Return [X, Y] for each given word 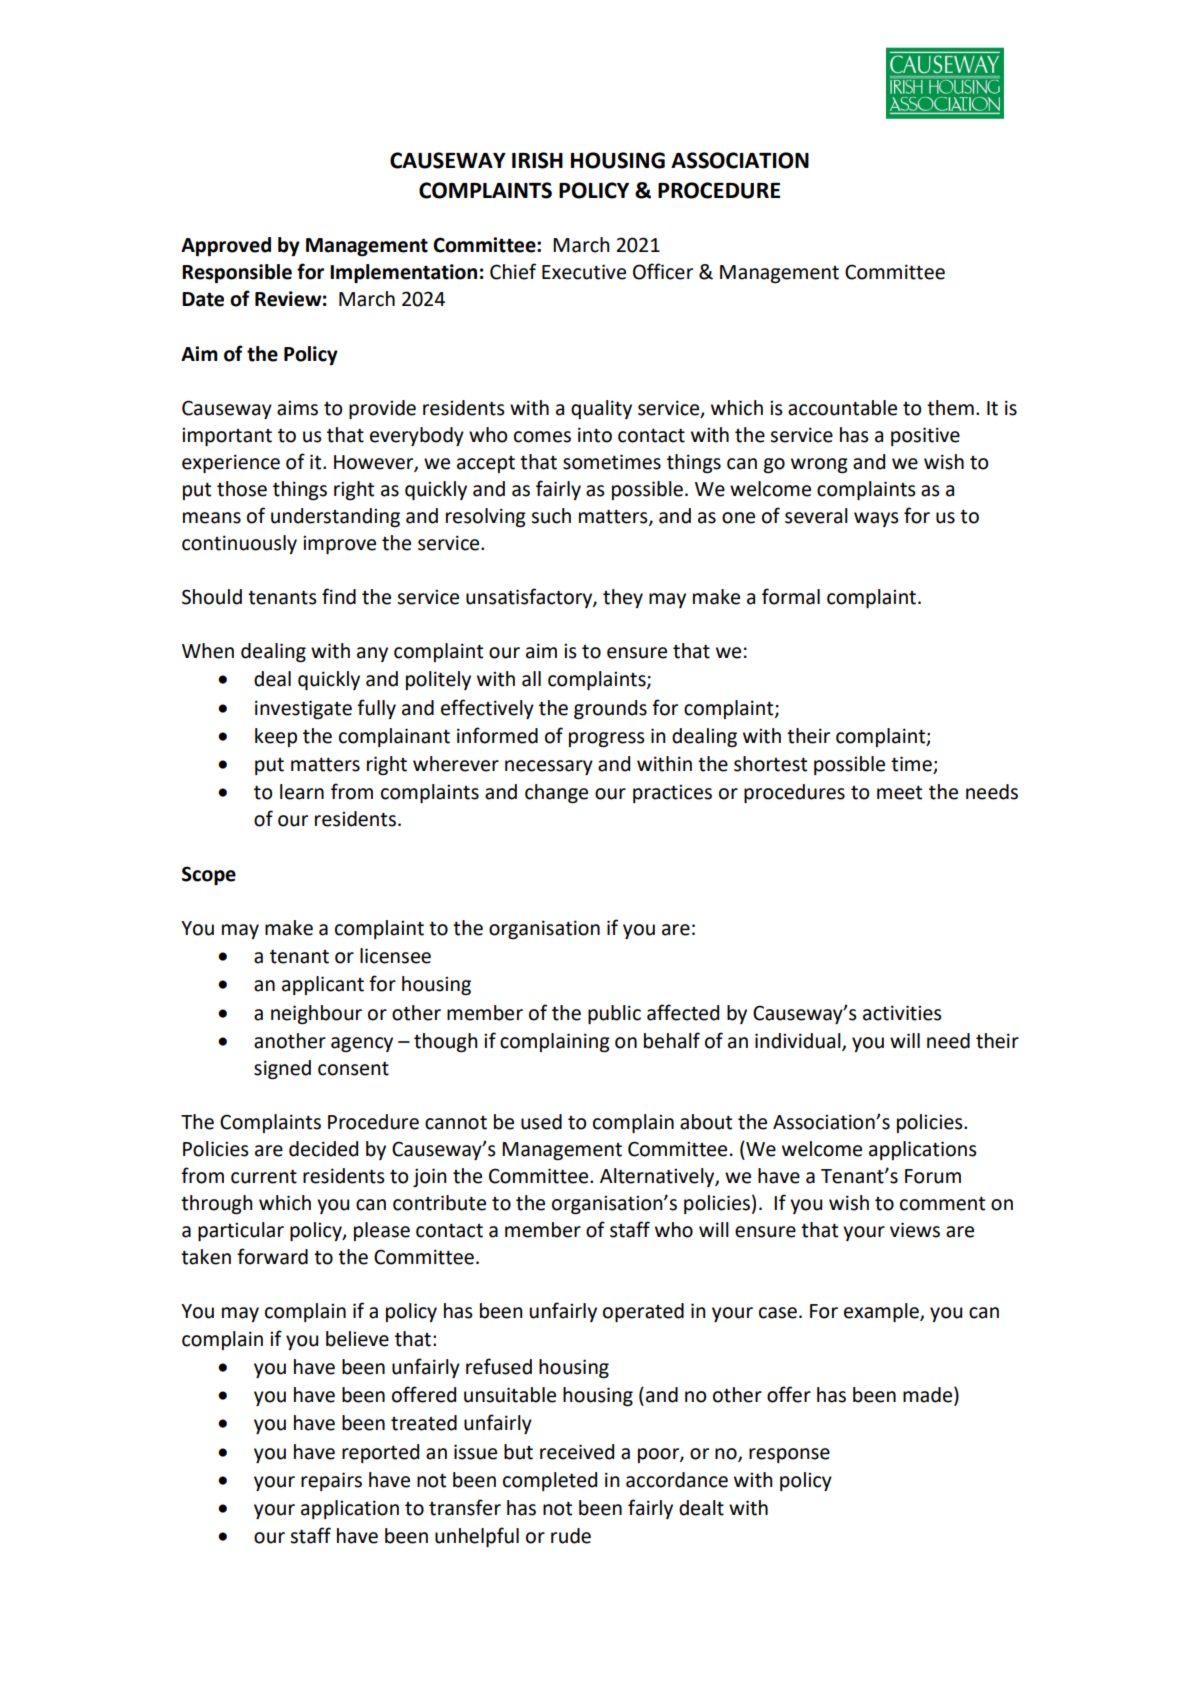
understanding [335, 517]
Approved [226, 246]
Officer [663, 271]
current [264, 1176]
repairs [331, 1481]
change [556, 793]
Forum [933, 1176]
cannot [456, 1123]
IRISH [537, 160]
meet [899, 792]
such [551, 516]
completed [550, 1481]
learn [302, 792]
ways [876, 519]
